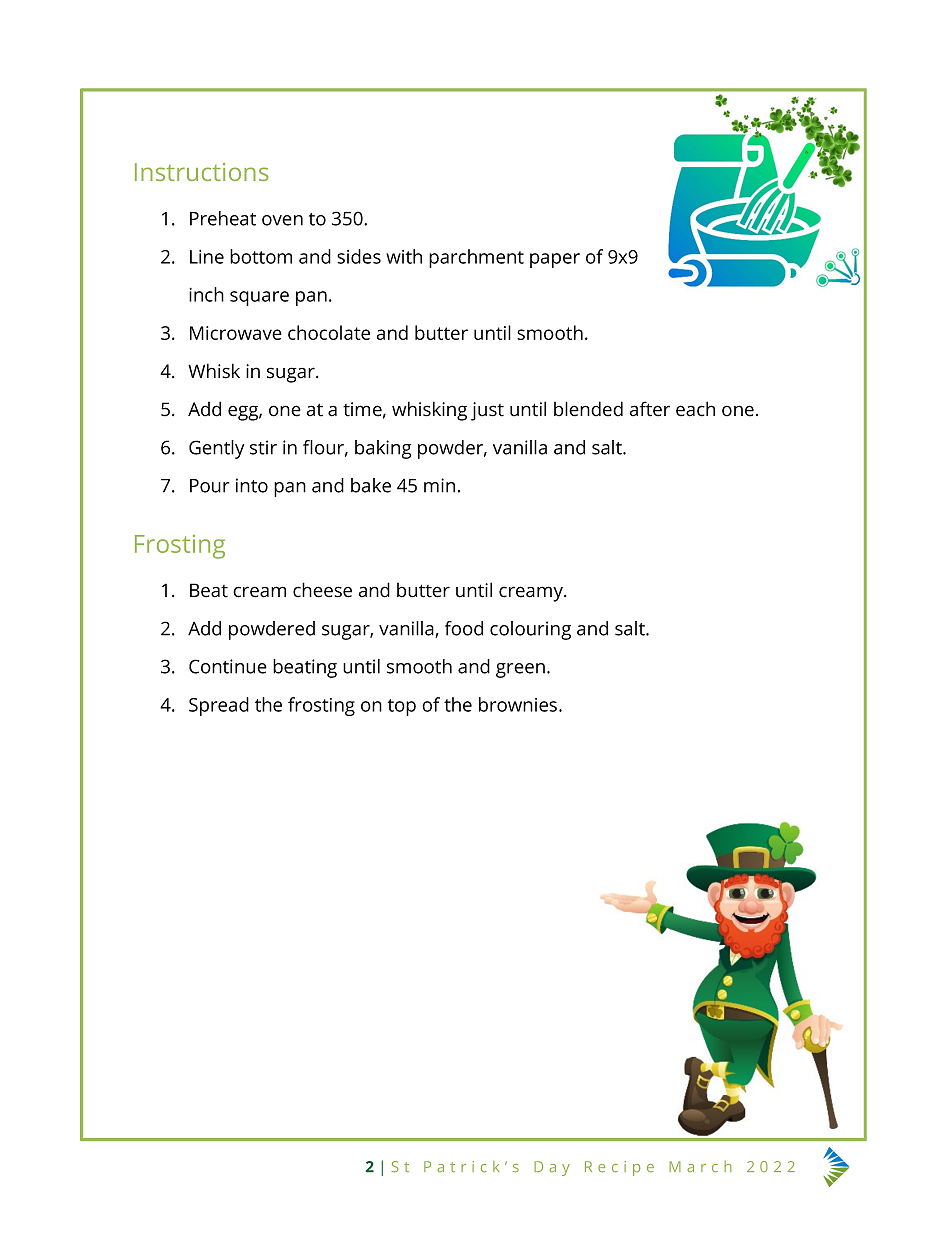 The image size is (952, 1233). Describe the element at coordinates (228, 666) in the page. I see `Continue` at that location.
